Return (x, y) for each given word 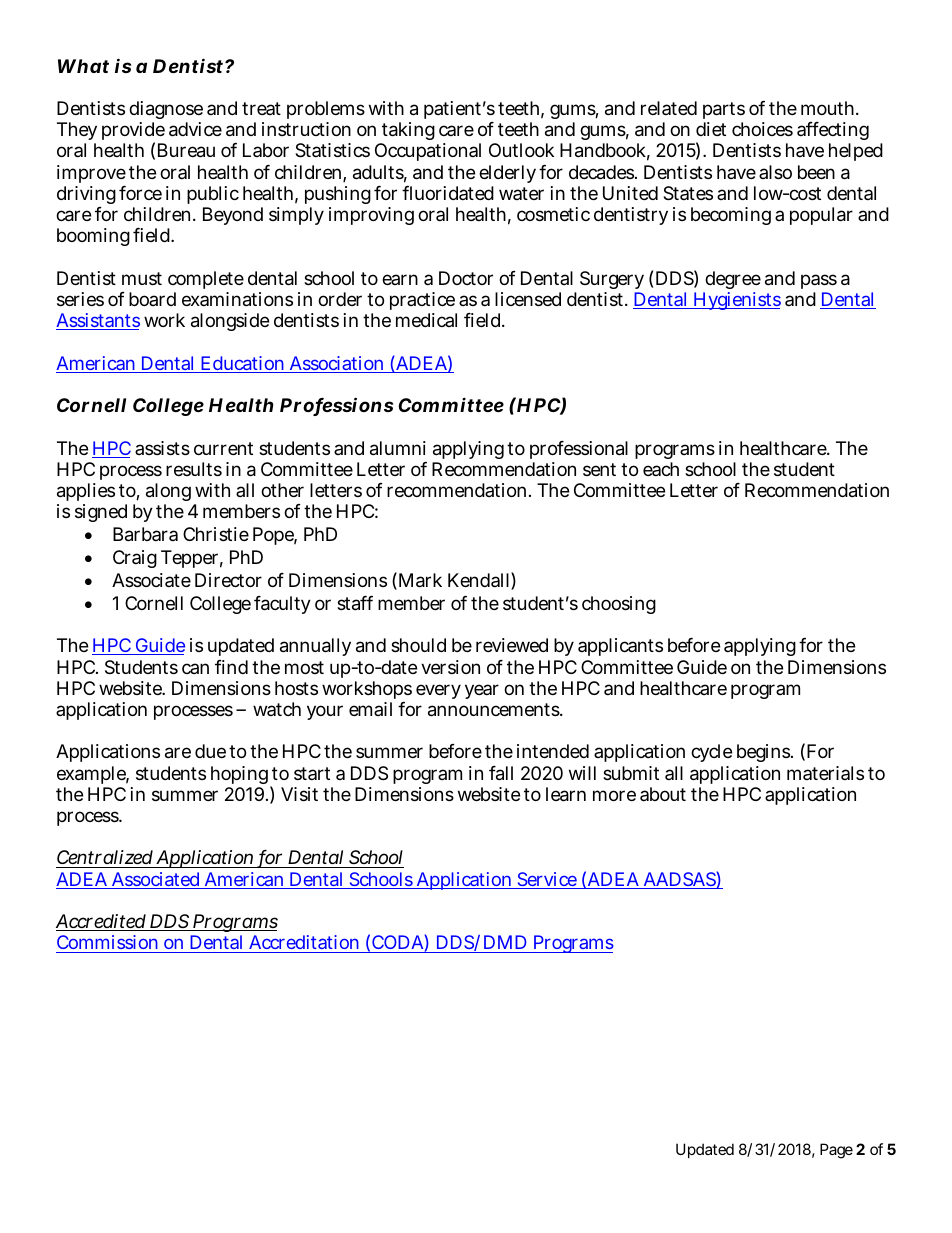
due (210, 751)
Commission (108, 944)
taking (407, 133)
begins (763, 753)
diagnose (166, 112)
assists (162, 448)
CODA (397, 944)
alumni (398, 448)
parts (724, 110)
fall (501, 773)
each (661, 469)
